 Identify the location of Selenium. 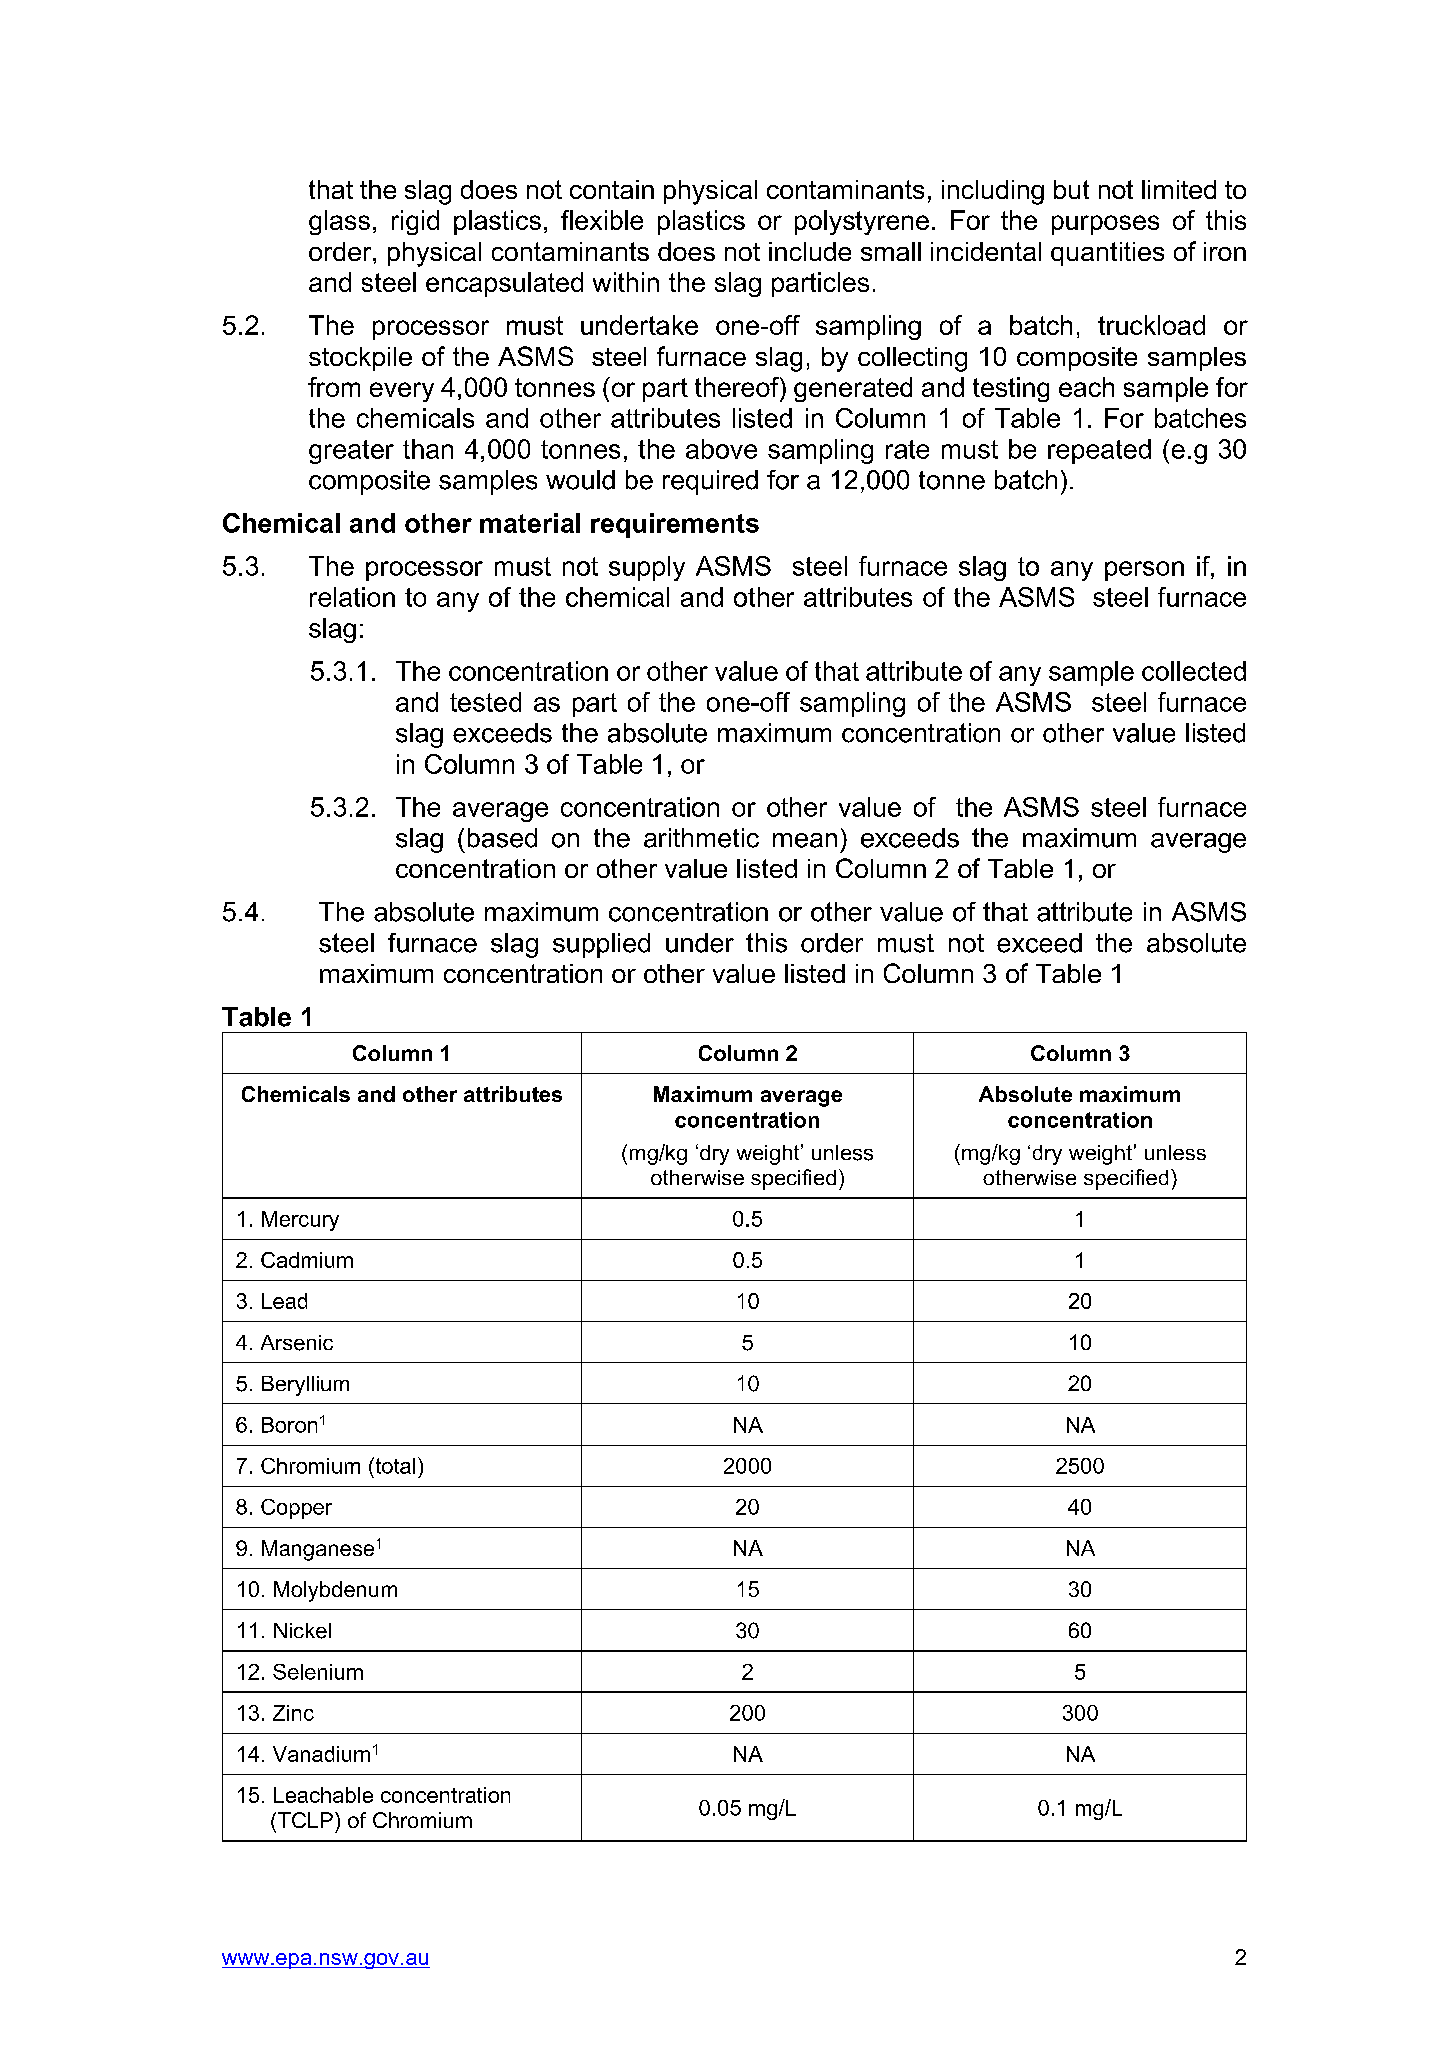
(318, 1672).
